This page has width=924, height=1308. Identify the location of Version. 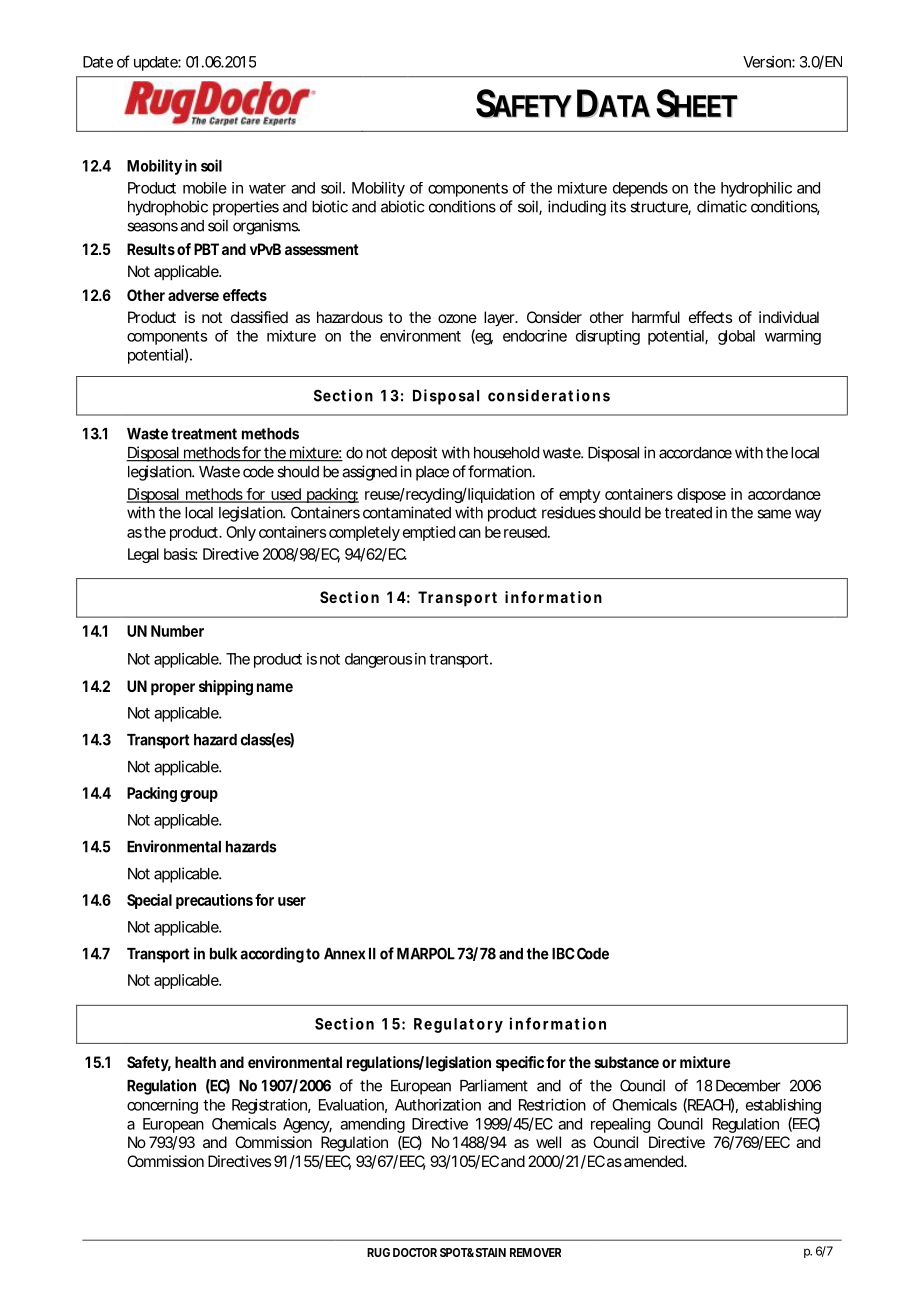
(769, 62).
